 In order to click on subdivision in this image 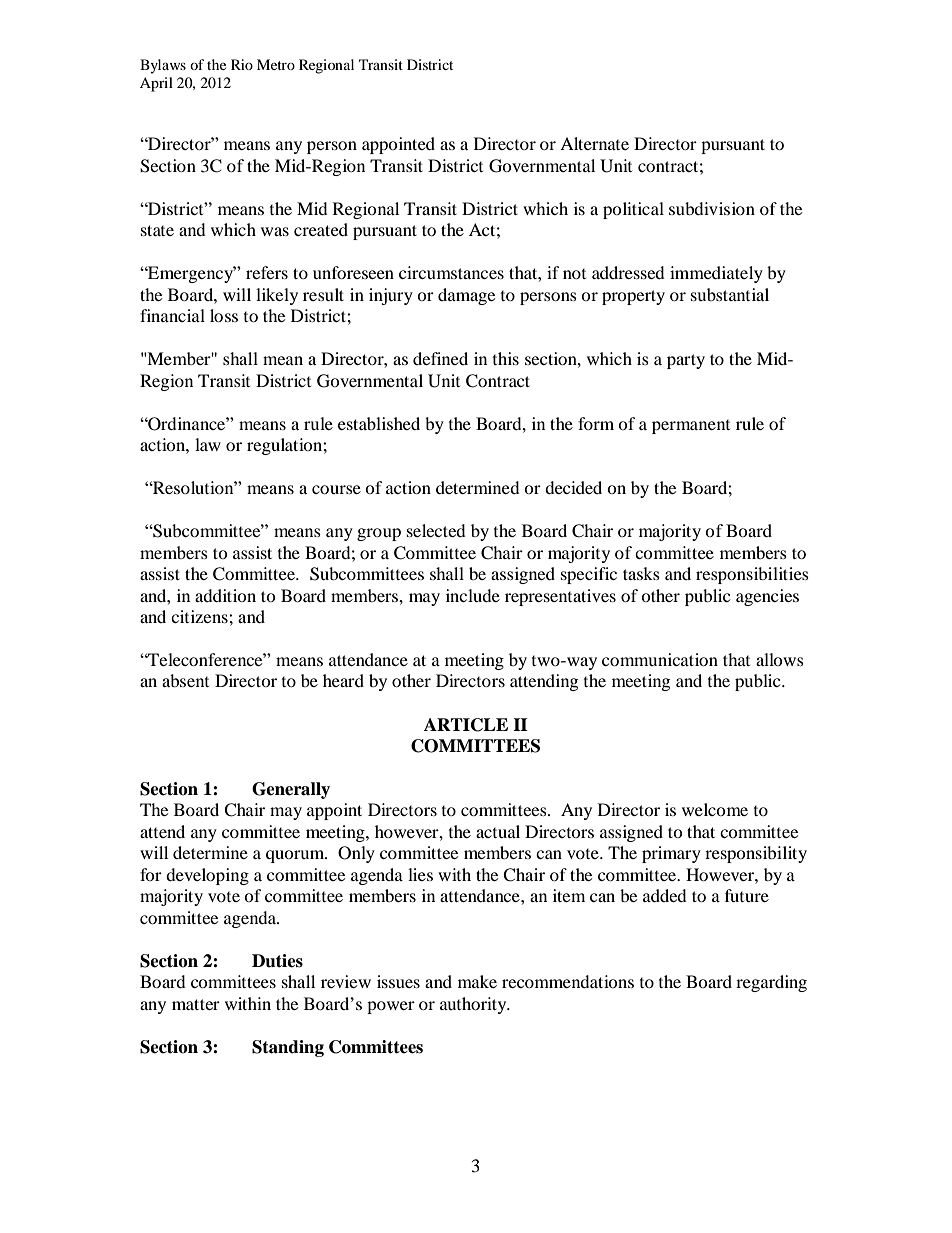, I will do `click(712, 208)`.
